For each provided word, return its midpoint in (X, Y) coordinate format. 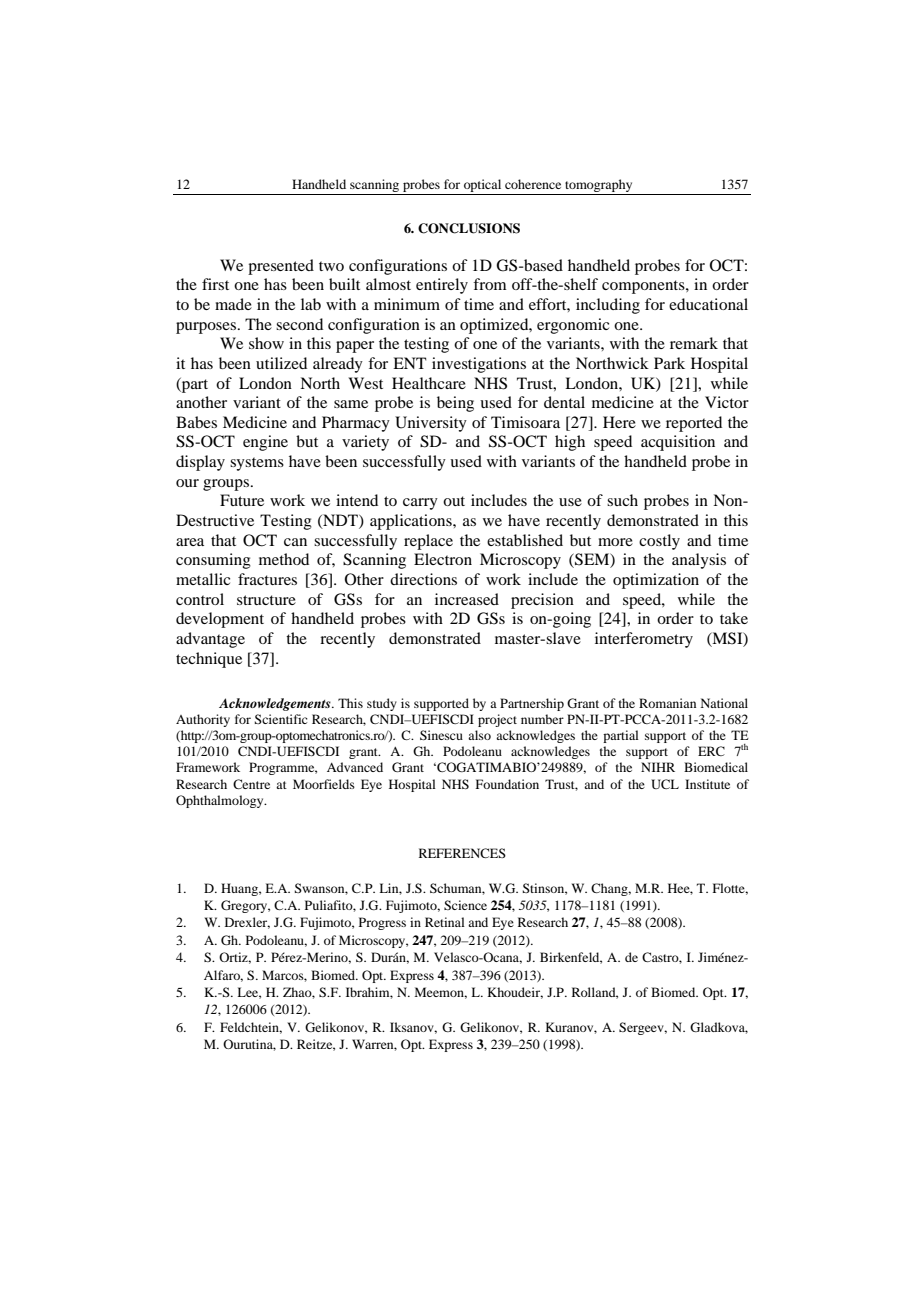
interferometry (644, 640)
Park (669, 363)
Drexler (247, 923)
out (454, 501)
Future (242, 500)
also (479, 735)
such (622, 500)
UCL (665, 784)
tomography (598, 185)
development (220, 620)
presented (281, 267)
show (266, 343)
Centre (251, 784)
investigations (479, 365)
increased (467, 599)
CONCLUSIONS (469, 228)
